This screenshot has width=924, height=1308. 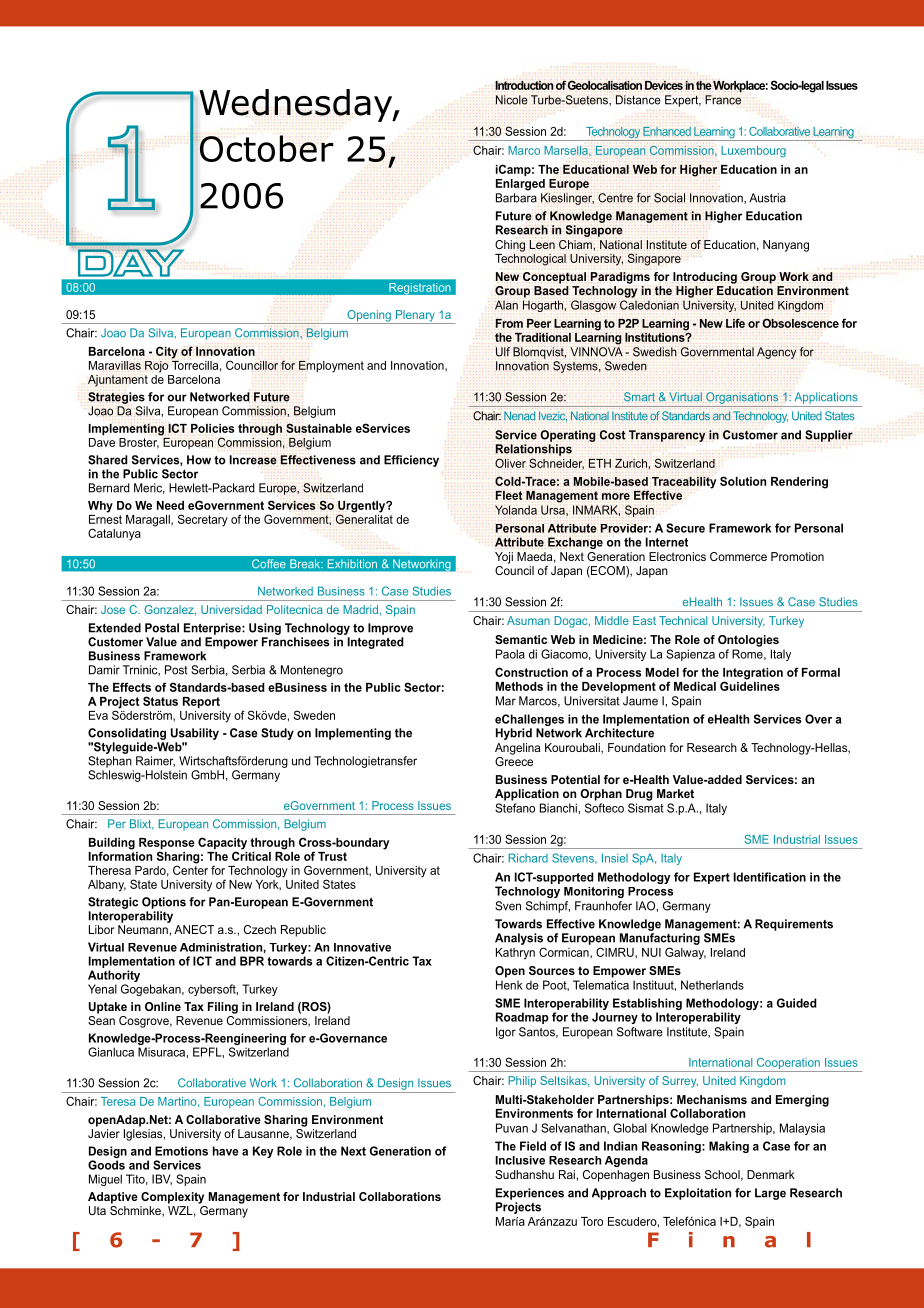 What do you see at coordinates (167, 845) in the screenshot?
I see `Response` at bounding box center [167, 845].
